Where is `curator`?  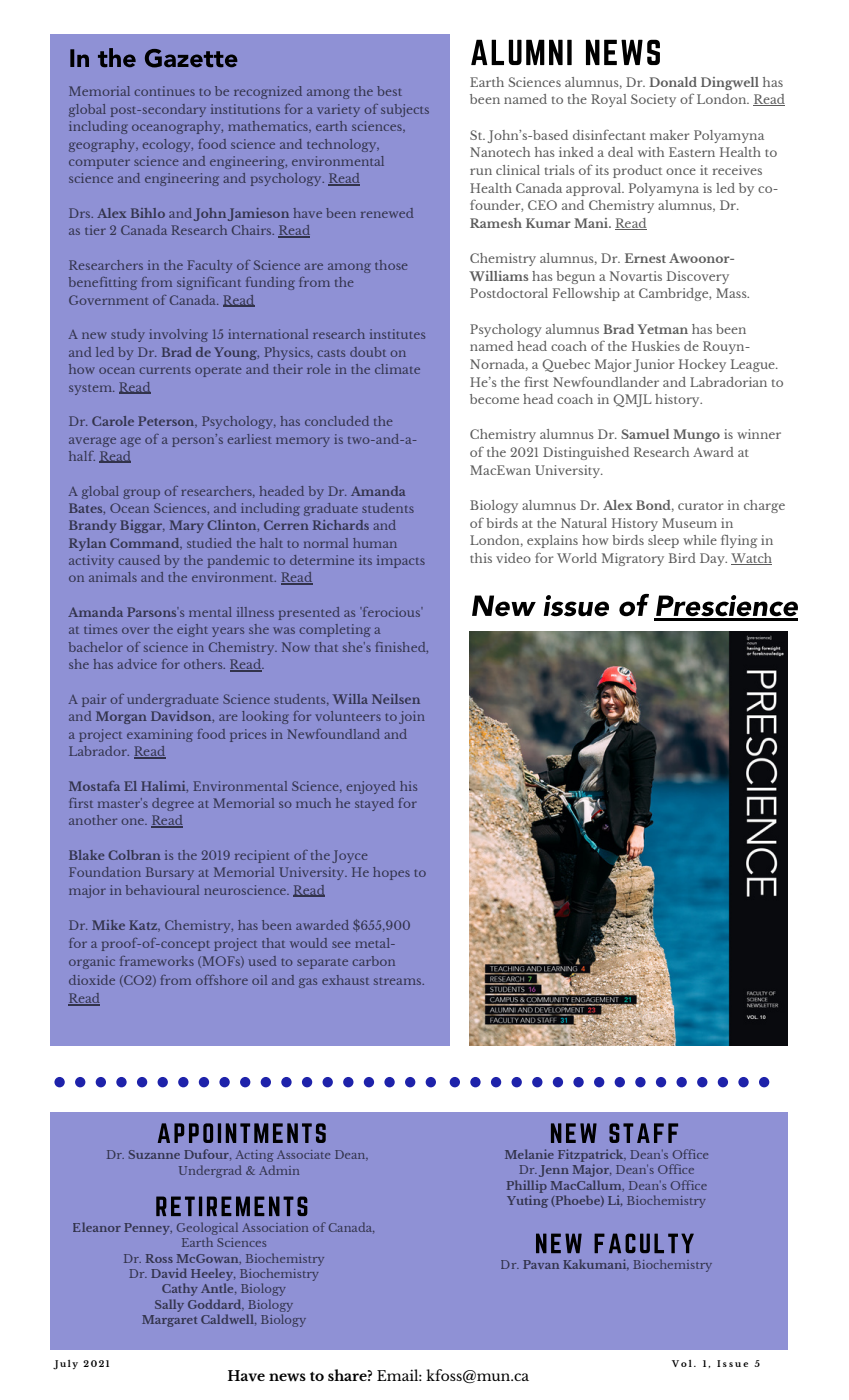
curator is located at coordinates (700, 506).
